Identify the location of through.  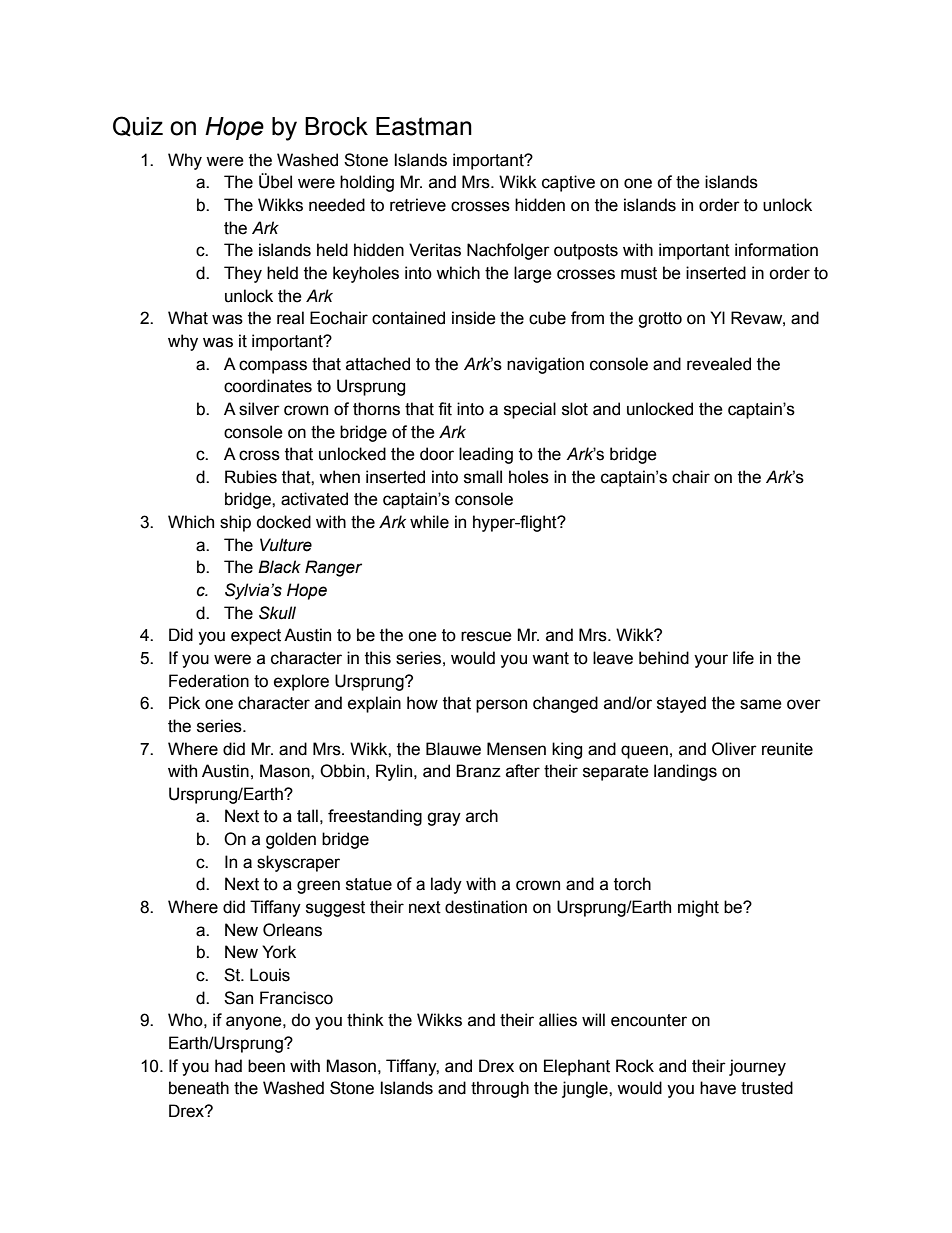
(500, 1089).
